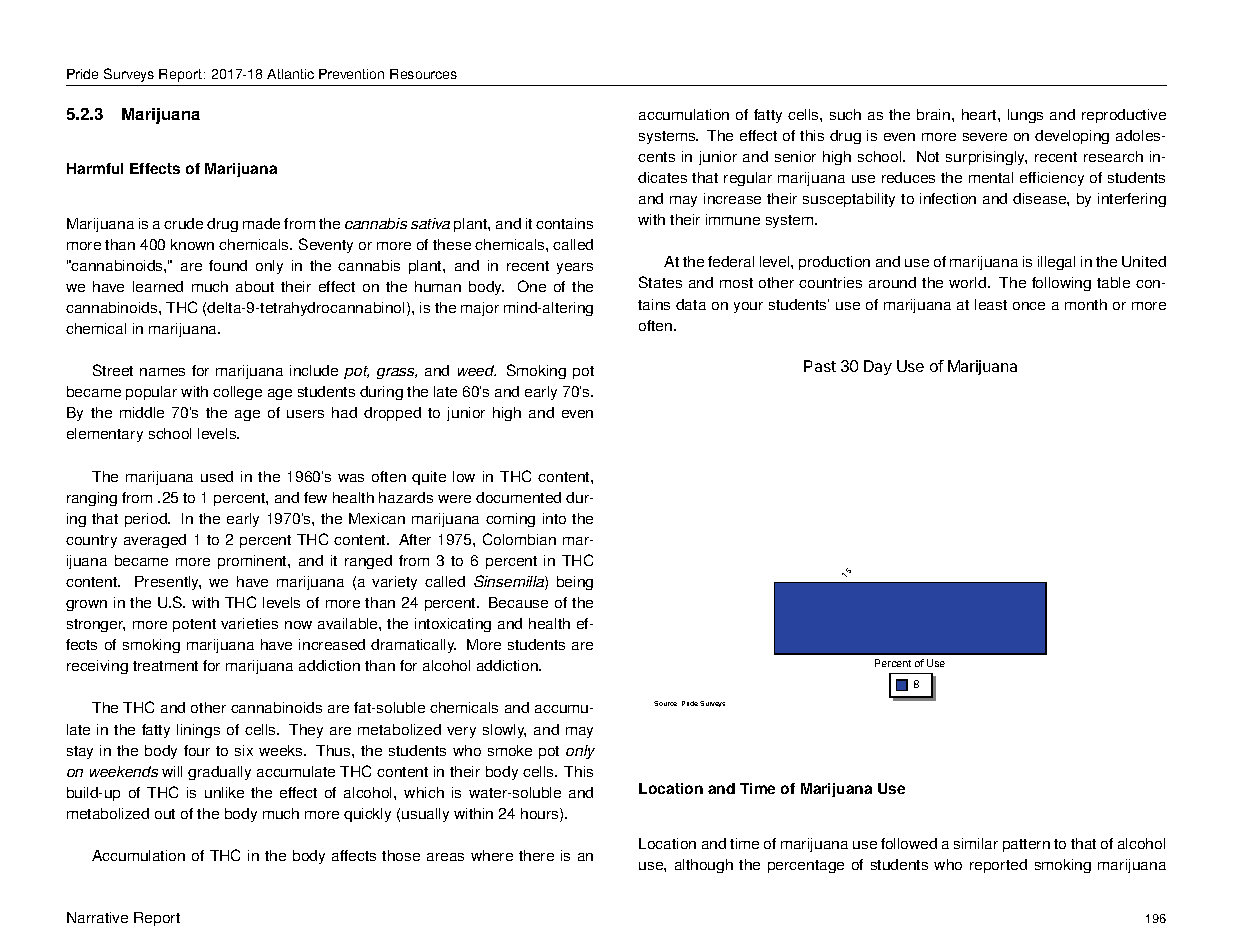 The width and height of the document is (1233, 952). What do you see at coordinates (518, 497) in the document?
I see `documented` at bounding box center [518, 497].
